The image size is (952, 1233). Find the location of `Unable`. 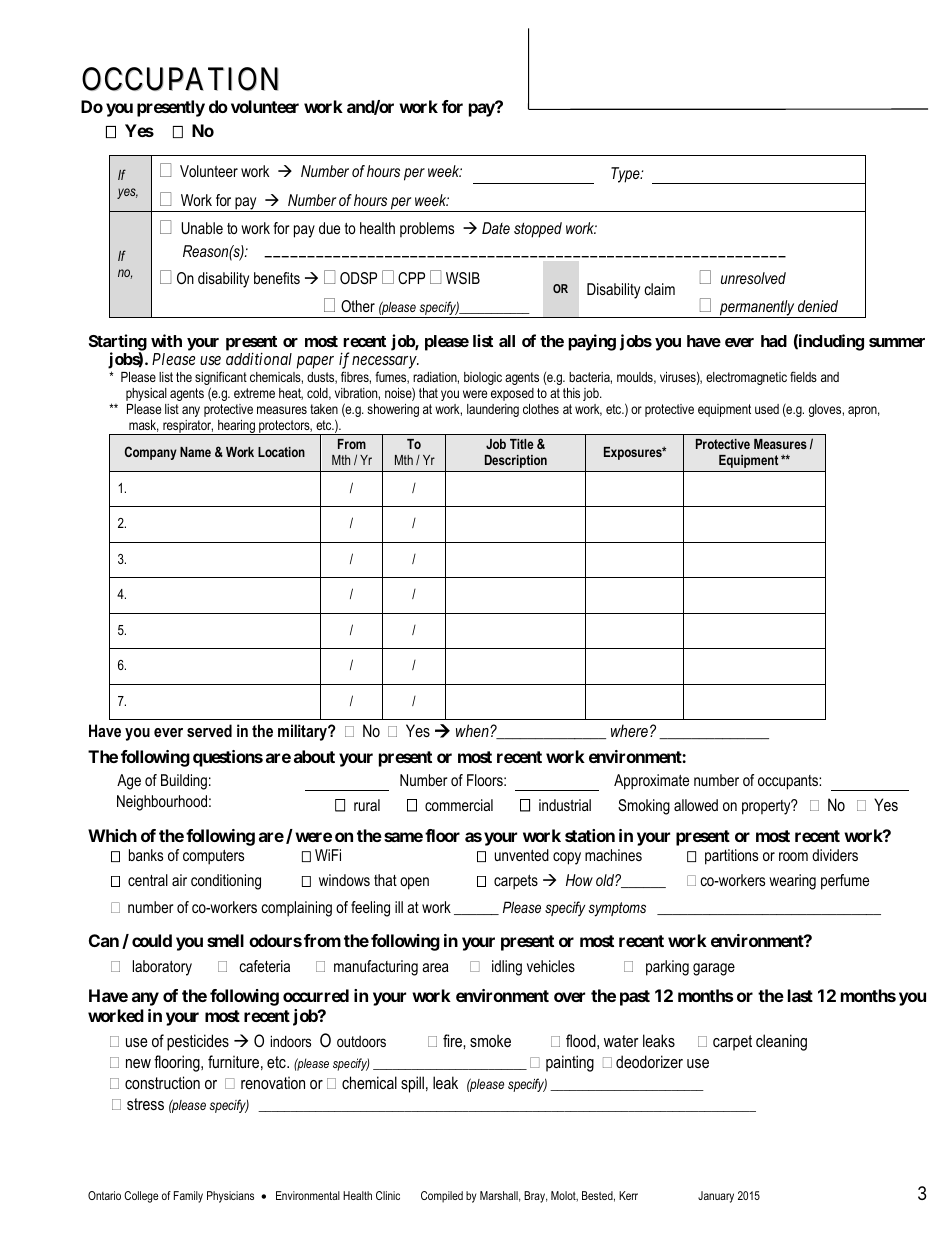

Unable is located at coordinates (202, 228).
